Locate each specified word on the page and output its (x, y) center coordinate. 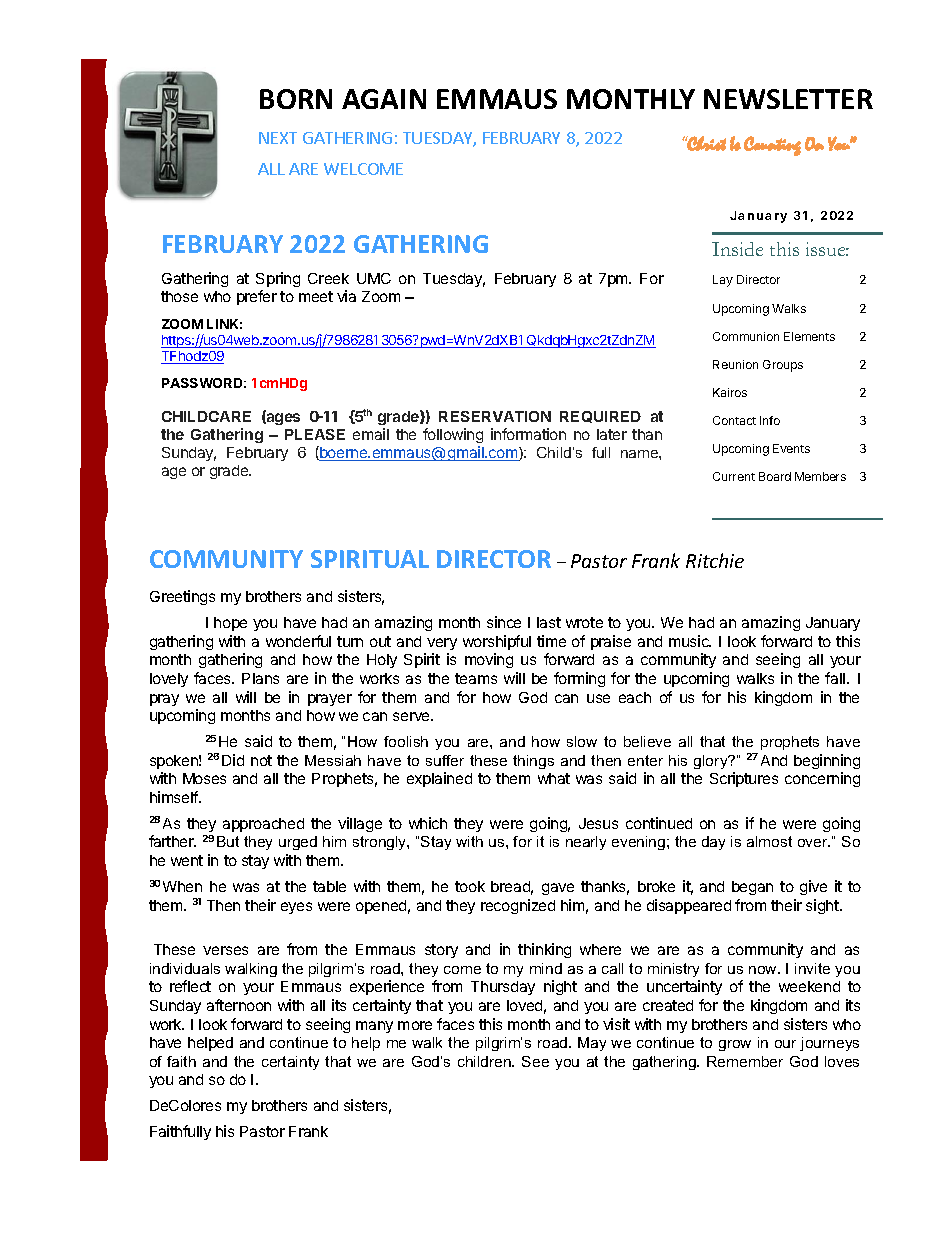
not (261, 760)
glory (712, 762)
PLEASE (315, 434)
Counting (772, 146)
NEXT (278, 138)
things (533, 762)
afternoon (239, 1005)
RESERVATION (495, 416)
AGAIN (384, 99)
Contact (734, 420)
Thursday (503, 988)
